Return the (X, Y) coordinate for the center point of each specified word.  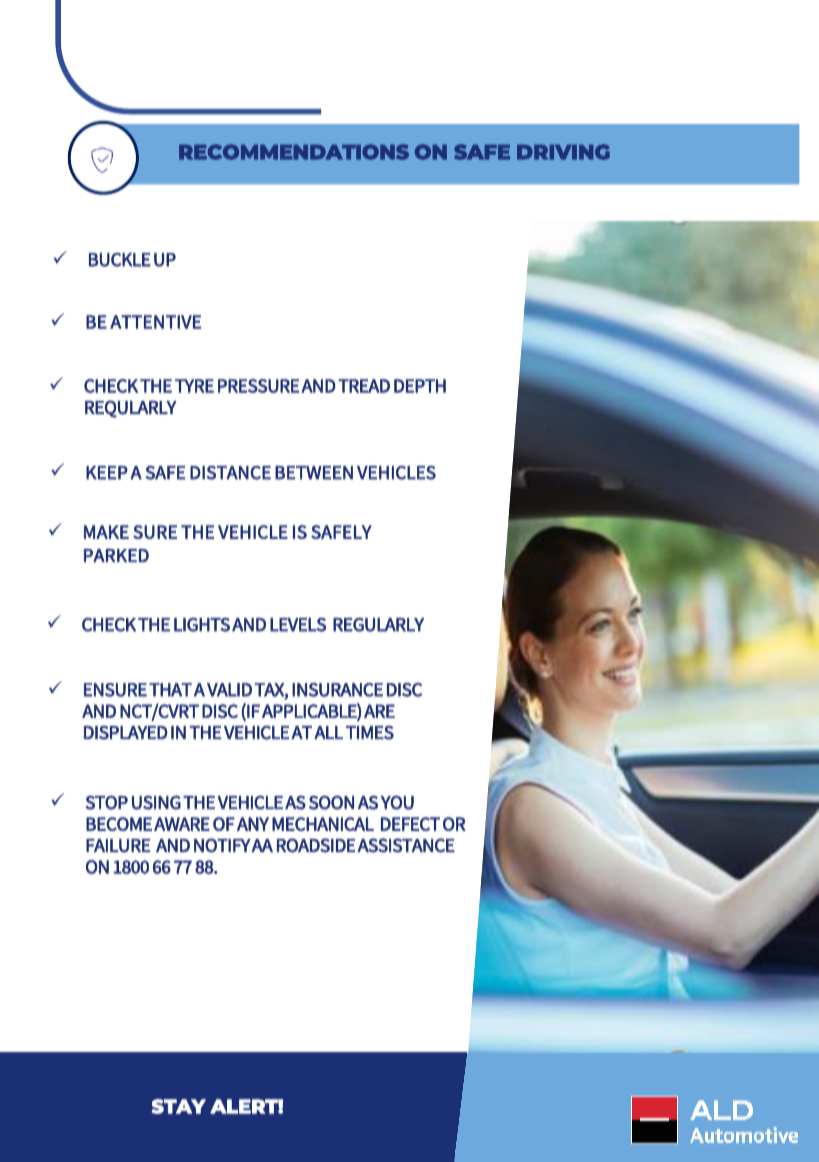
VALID (229, 690)
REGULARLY (378, 625)
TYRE (194, 386)
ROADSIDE (316, 845)
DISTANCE (230, 473)
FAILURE (118, 846)
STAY (178, 1106)
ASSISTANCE (406, 845)
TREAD (364, 386)
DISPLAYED (126, 733)
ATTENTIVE (155, 322)
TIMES (370, 733)
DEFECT (410, 824)
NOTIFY (222, 845)
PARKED (116, 555)
